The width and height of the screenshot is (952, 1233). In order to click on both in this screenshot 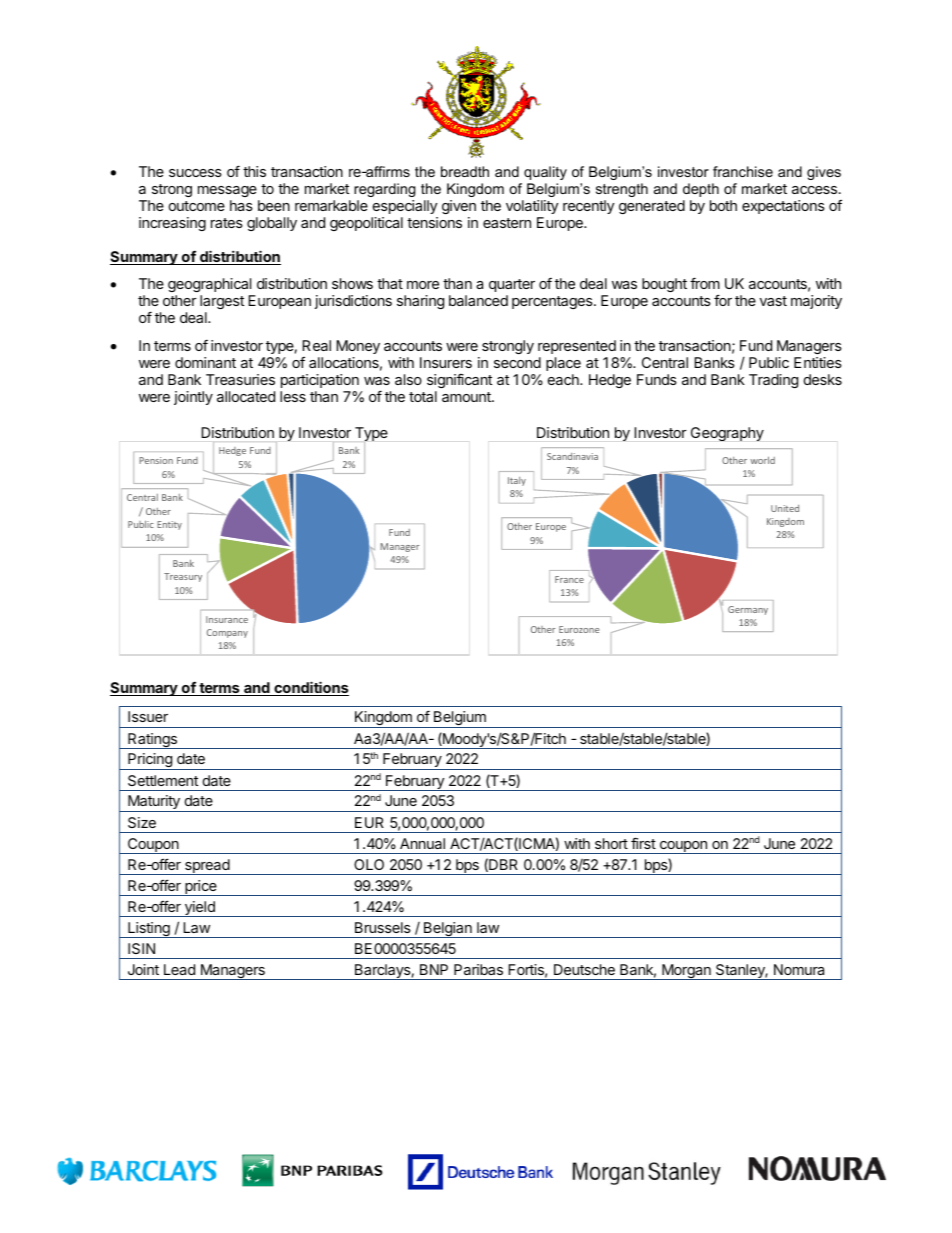, I will do `click(723, 205)`.
